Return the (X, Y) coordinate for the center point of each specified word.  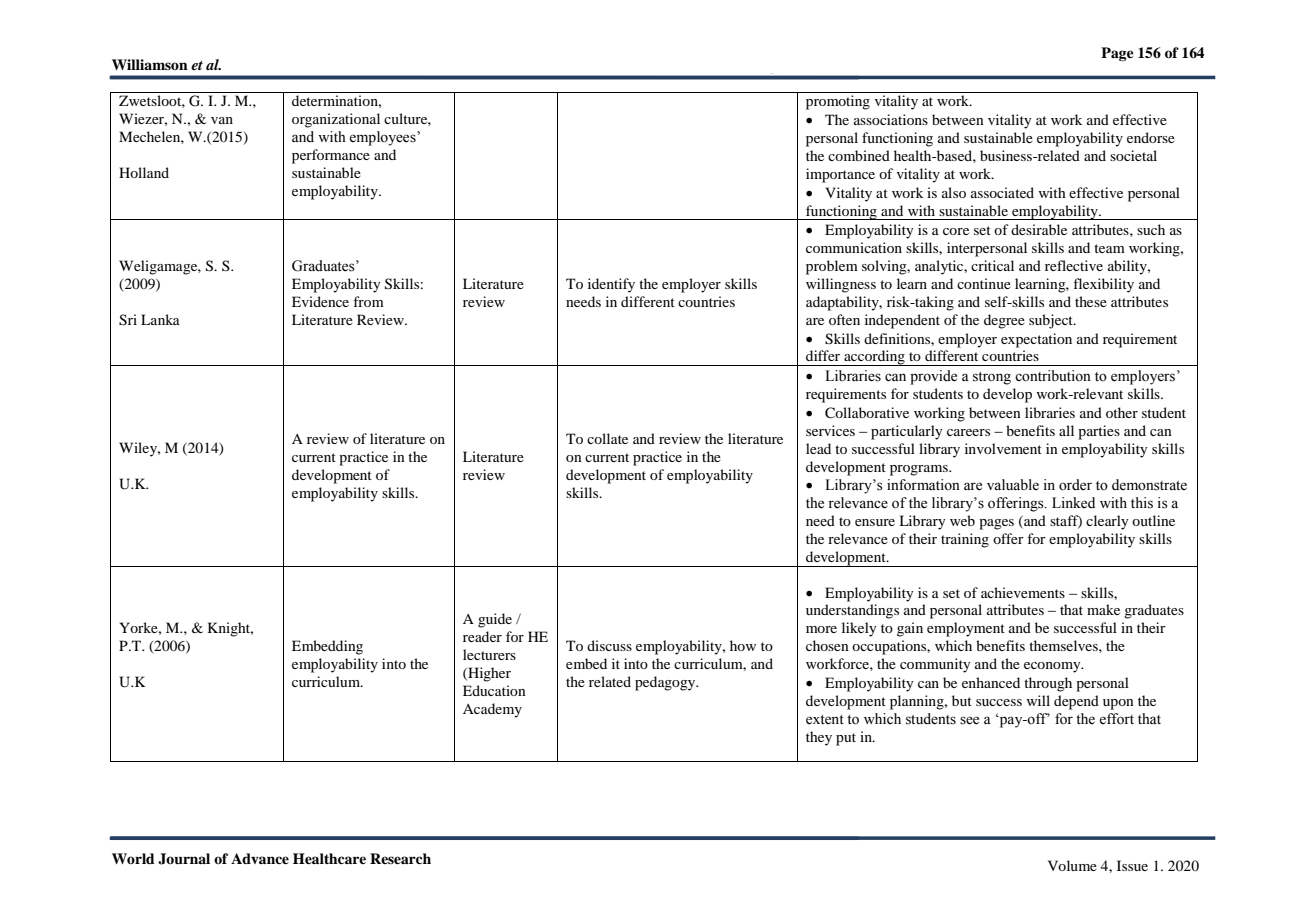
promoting (838, 102)
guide (495, 620)
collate (607, 438)
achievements (1023, 592)
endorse (1151, 137)
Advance (260, 858)
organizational (336, 120)
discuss (609, 645)
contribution (1053, 376)
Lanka (160, 319)
